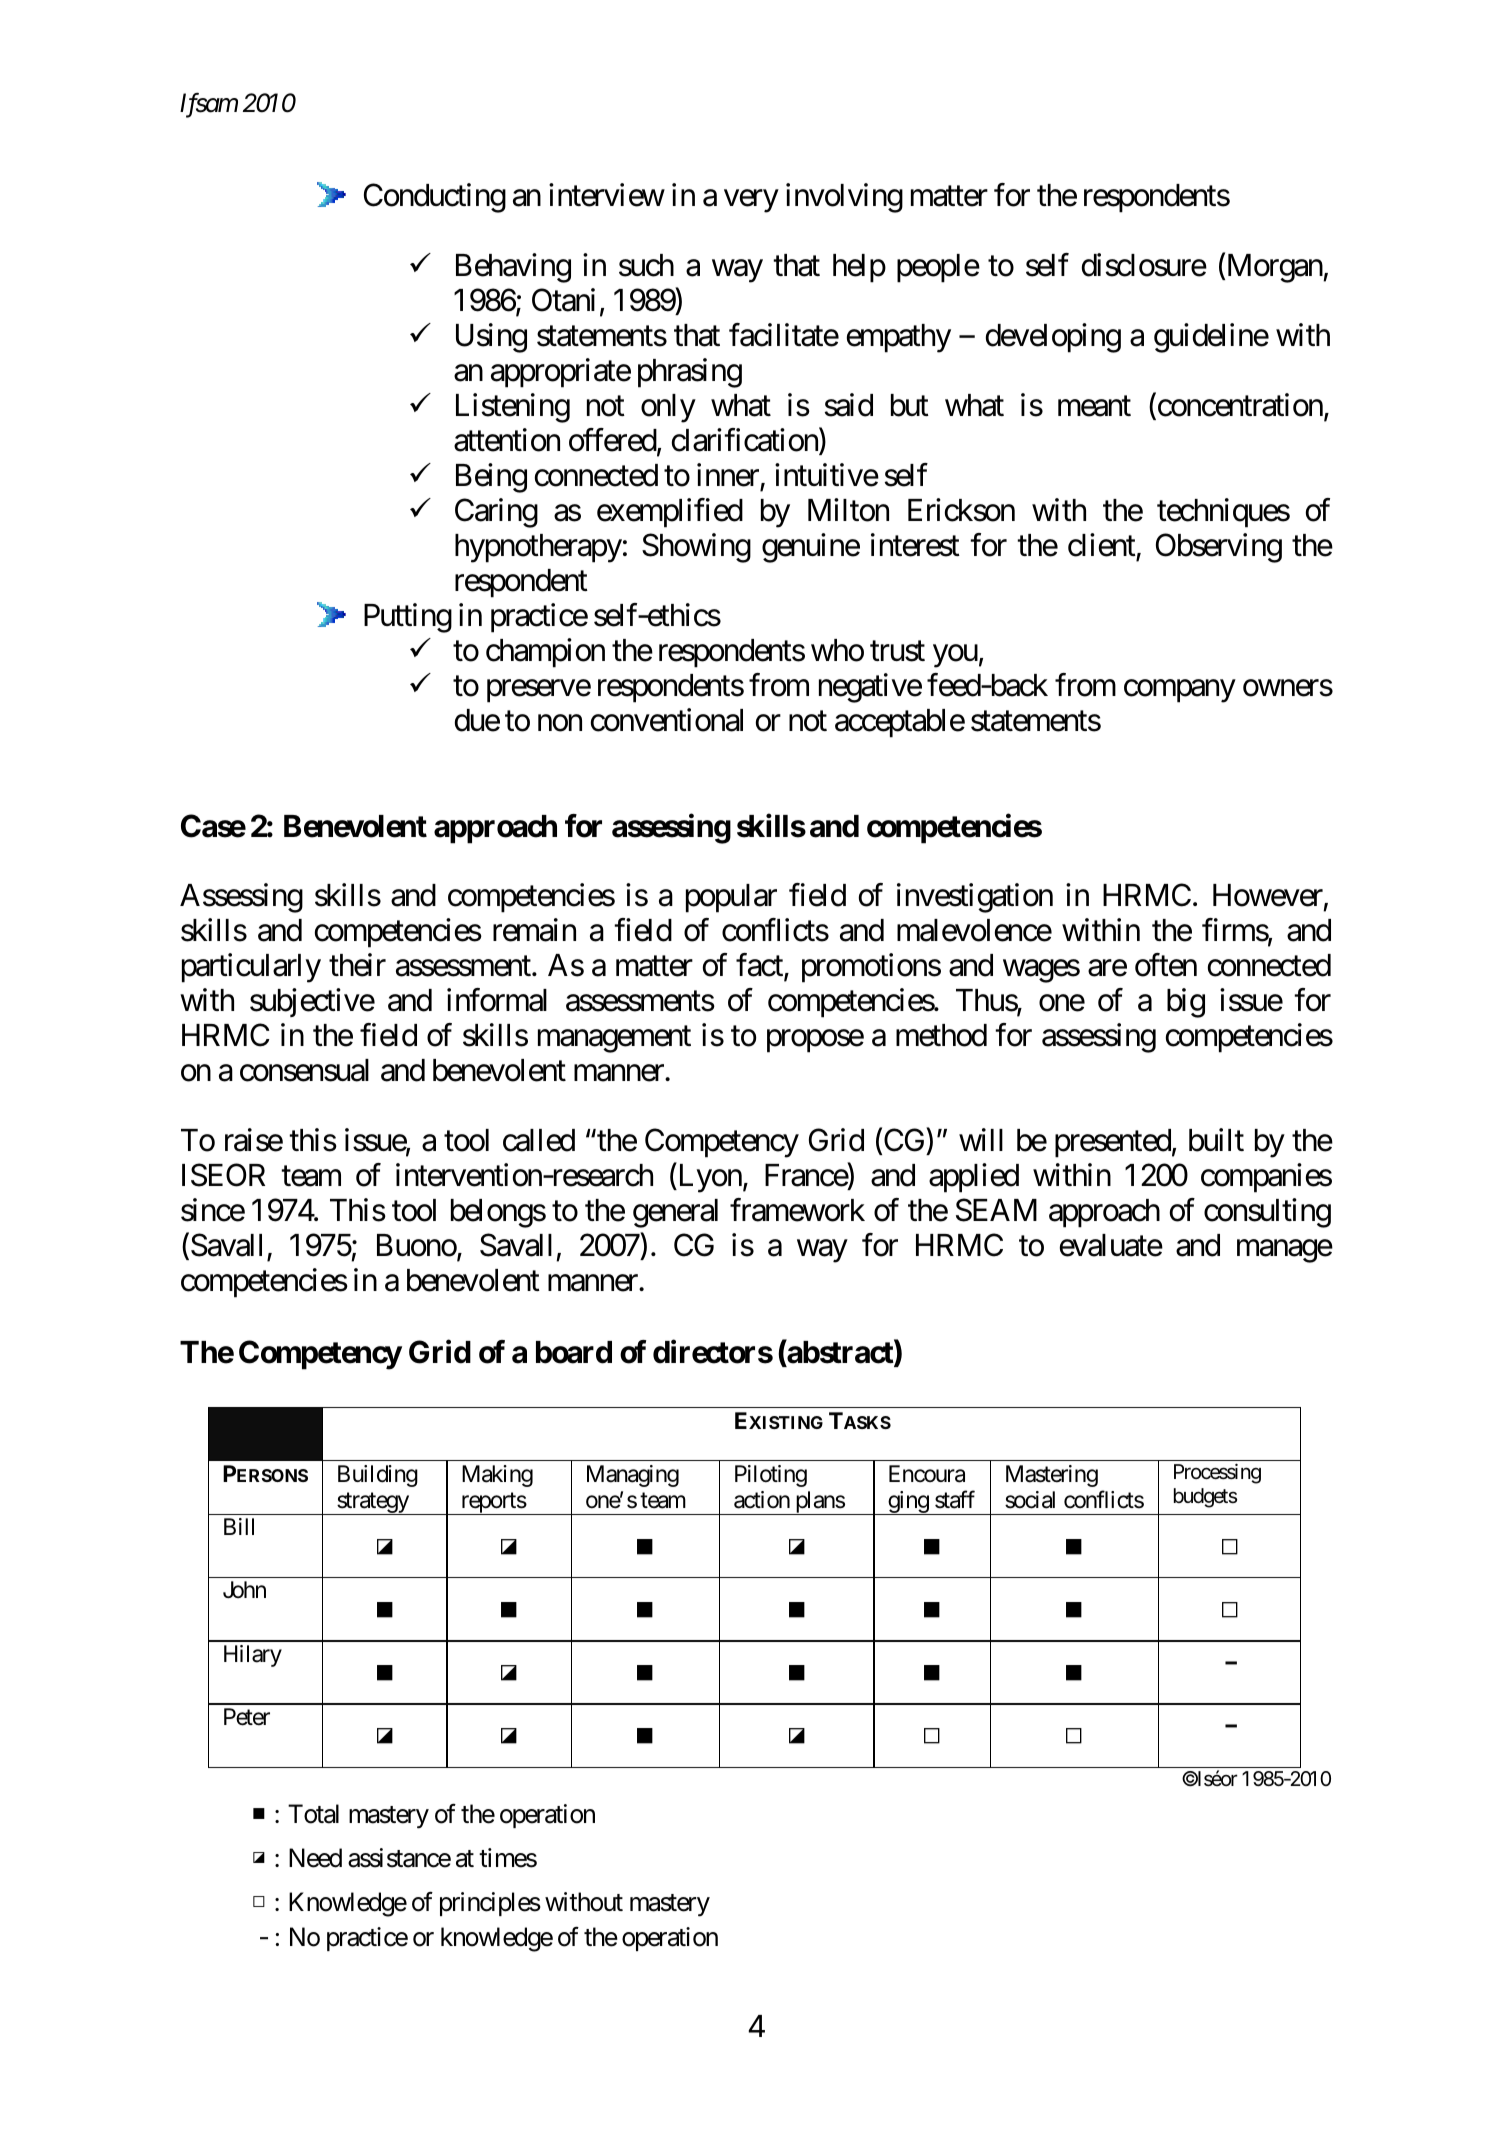 The width and height of the document is (1509, 2135). I want to click on fact, so click(760, 966).
